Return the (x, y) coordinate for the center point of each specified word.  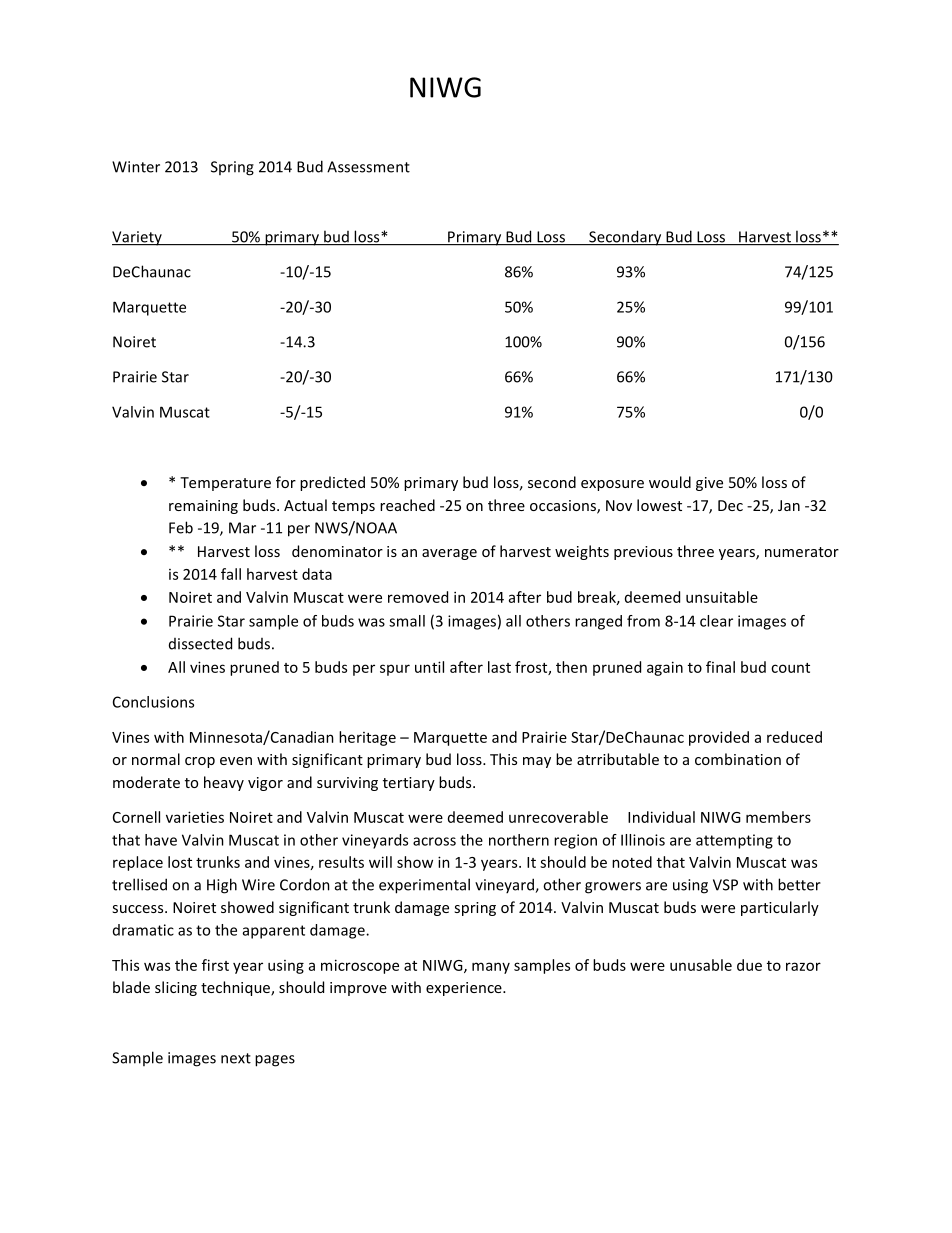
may (537, 762)
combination (738, 759)
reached (407, 505)
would (670, 482)
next (236, 1058)
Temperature (225, 484)
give (709, 484)
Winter (136, 167)
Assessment (368, 167)
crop (200, 762)
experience (465, 989)
